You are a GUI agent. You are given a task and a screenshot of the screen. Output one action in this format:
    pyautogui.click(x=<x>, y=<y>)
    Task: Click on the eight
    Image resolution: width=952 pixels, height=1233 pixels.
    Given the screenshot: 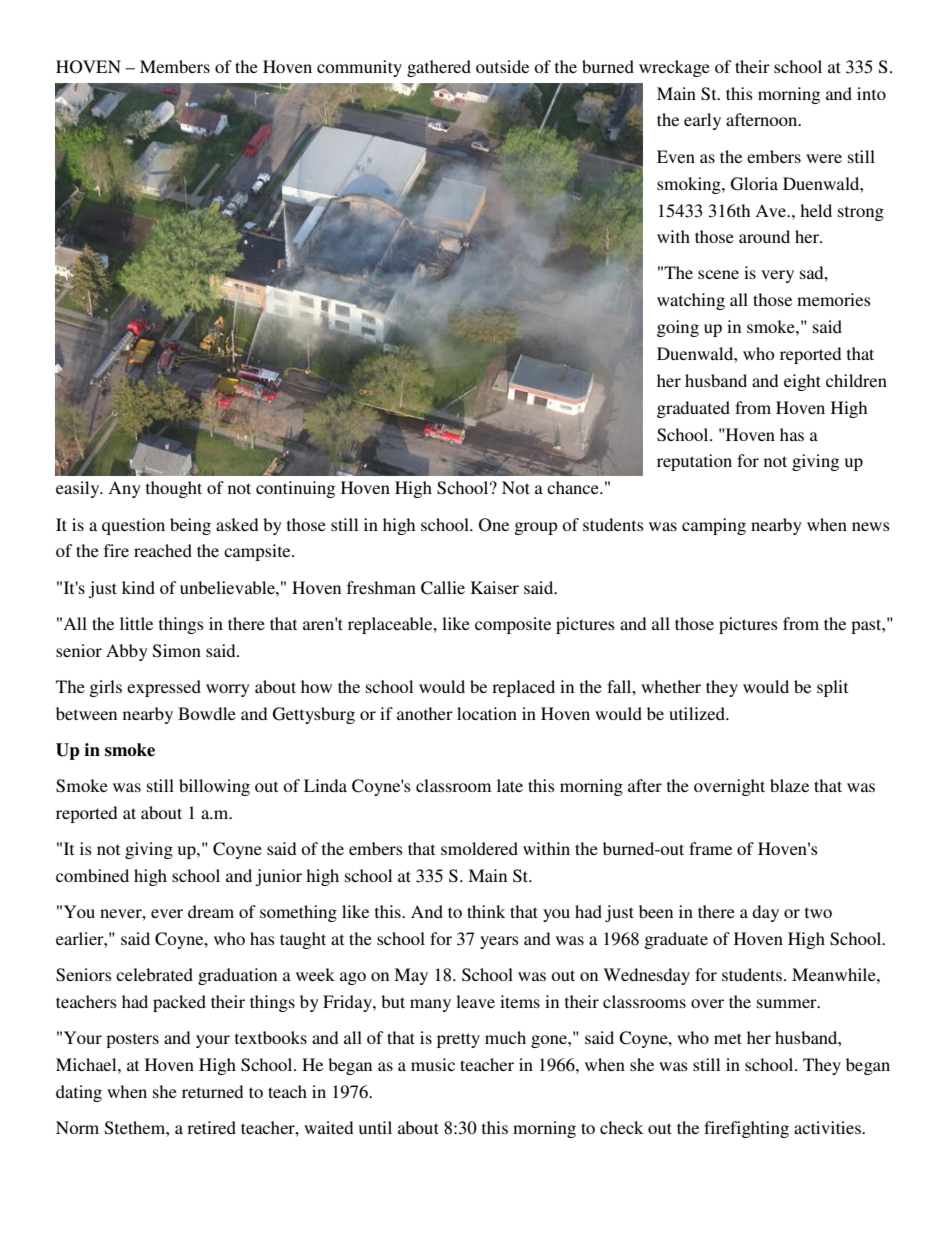 What is the action you would take?
    pyautogui.click(x=802, y=382)
